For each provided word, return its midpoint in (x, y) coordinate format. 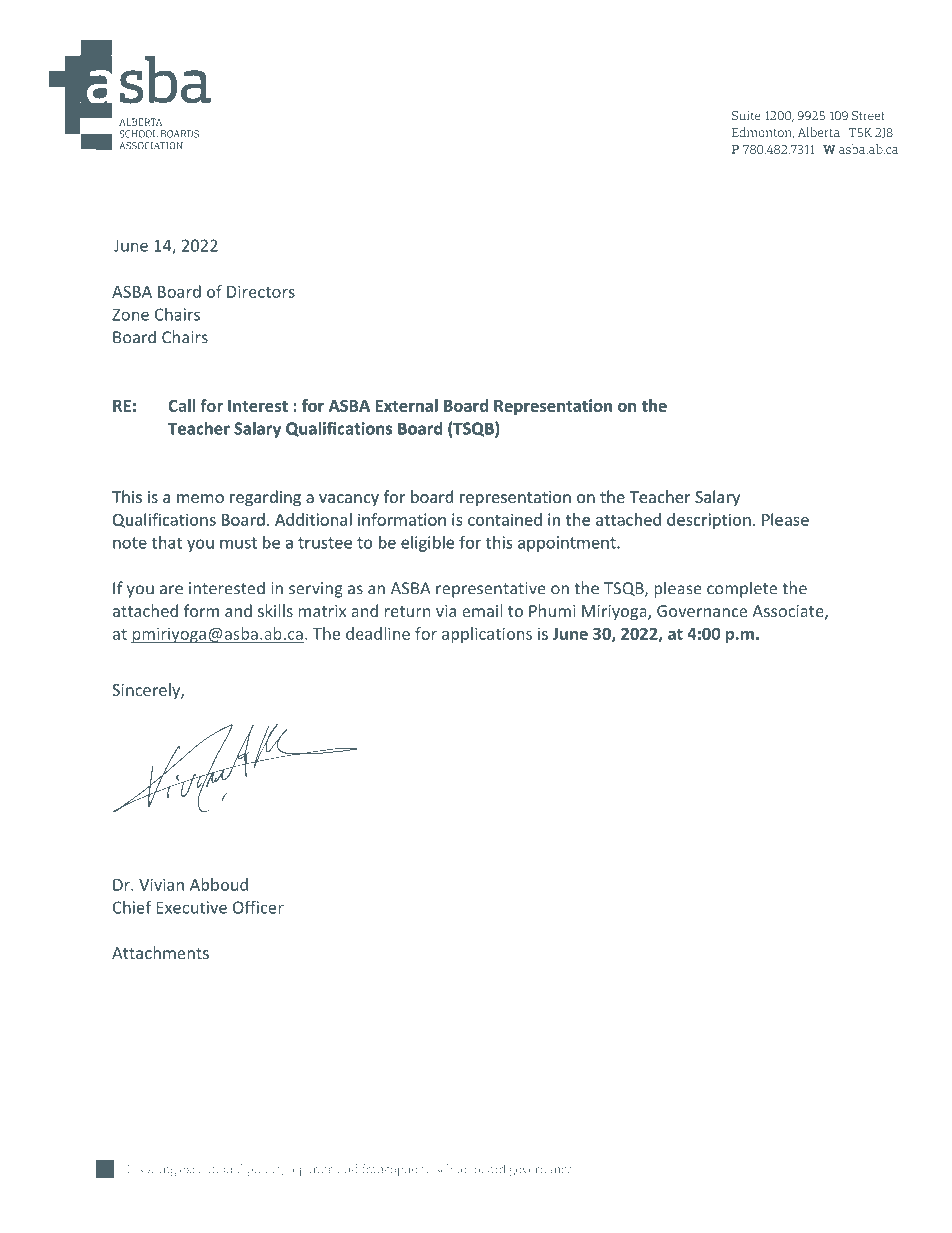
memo (200, 498)
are (171, 590)
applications (487, 635)
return (407, 611)
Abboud (219, 884)
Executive (192, 907)
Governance (702, 611)
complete (742, 589)
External (406, 405)
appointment (568, 544)
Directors (261, 291)
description (709, 521)
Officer (258, 907)
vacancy (349, 500)
